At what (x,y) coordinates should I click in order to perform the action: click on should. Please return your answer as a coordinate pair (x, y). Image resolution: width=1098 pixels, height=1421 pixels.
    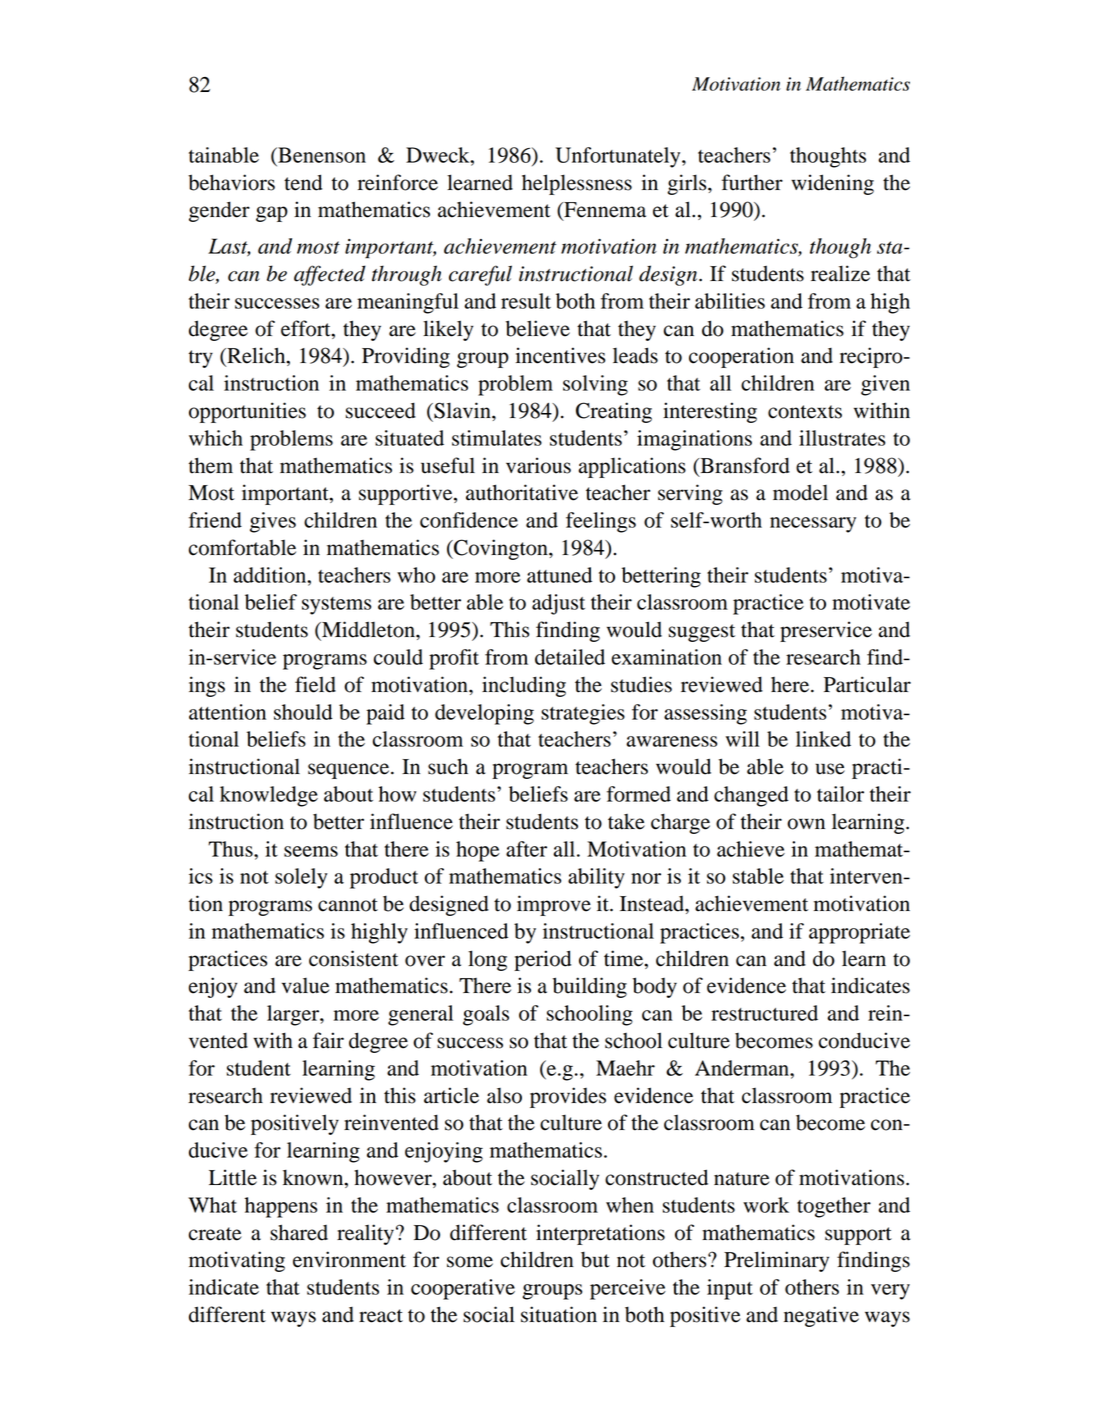
    Looking at the image, I should click on (303, 712).
